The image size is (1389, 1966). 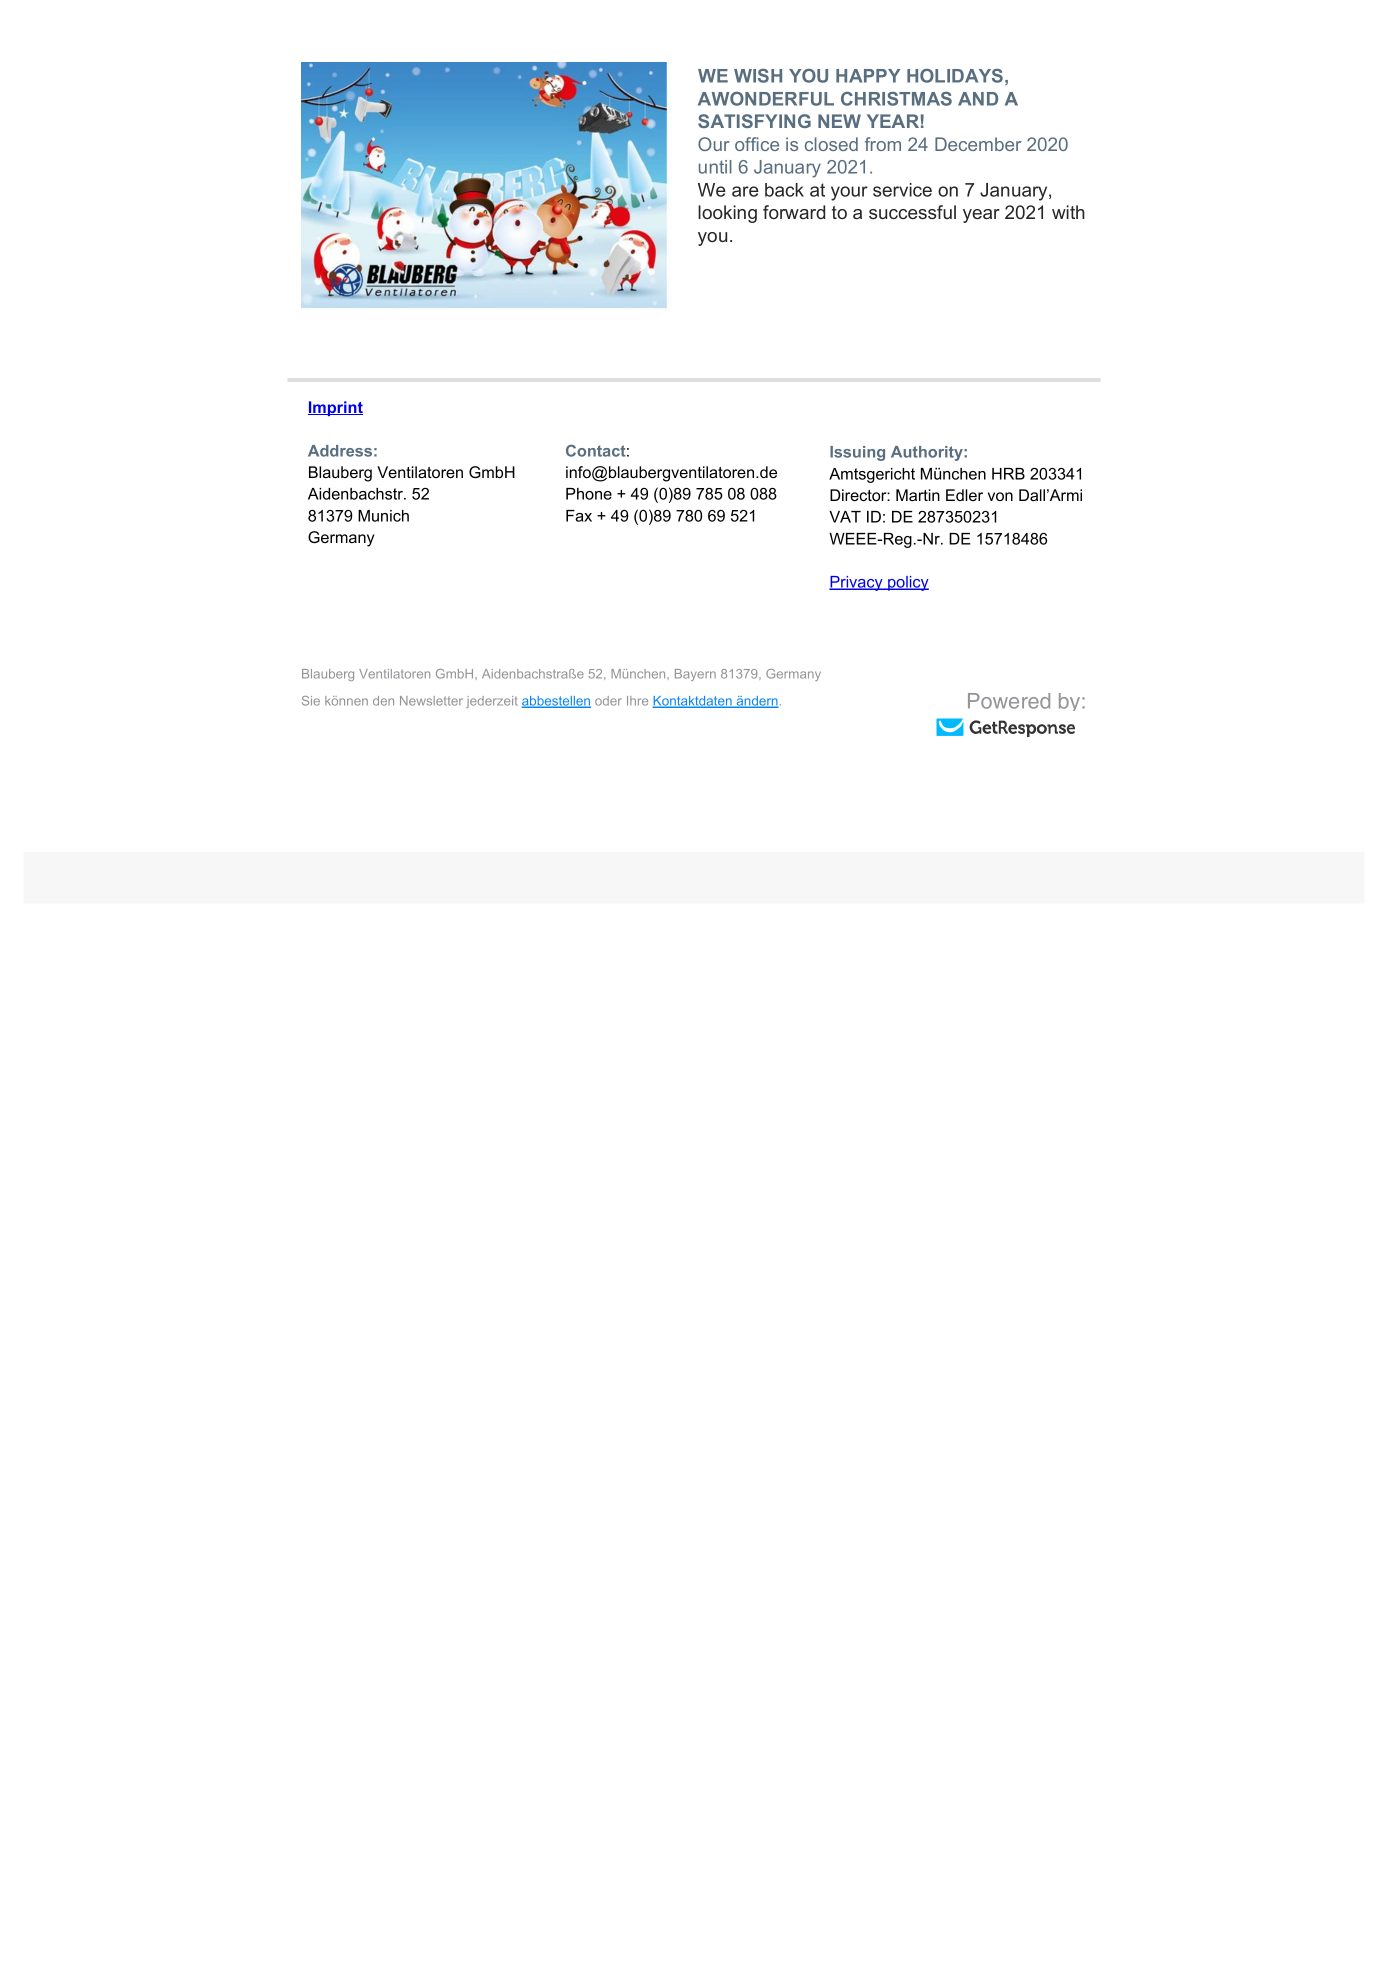 I want to click on Powered, so click(x=1009, y=701).
